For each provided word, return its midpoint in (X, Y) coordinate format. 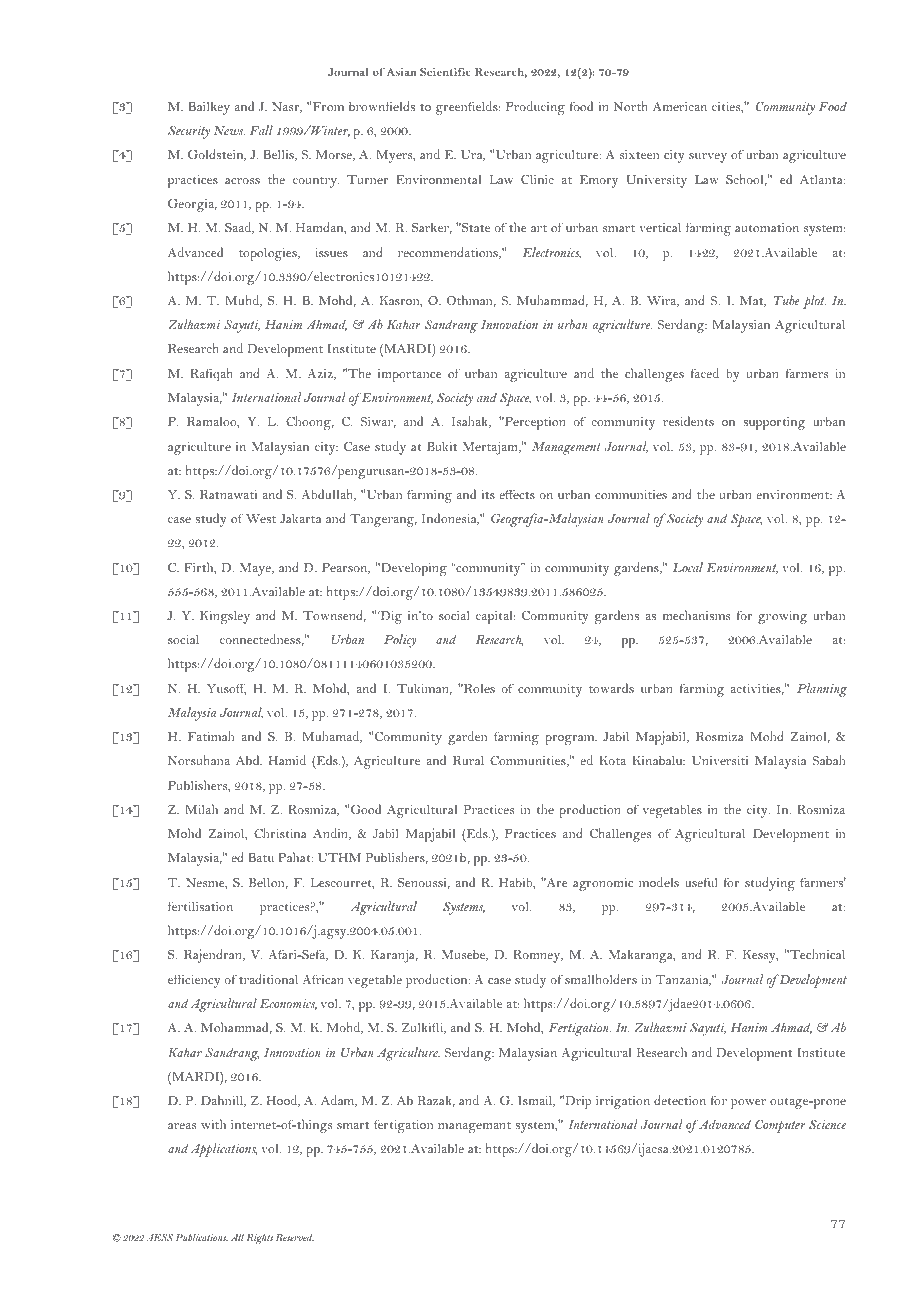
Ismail (536, 1101)
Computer (780, 1126)
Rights (260, 1239)
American (680, 106)
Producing (535, 108)
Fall (261, 130)
